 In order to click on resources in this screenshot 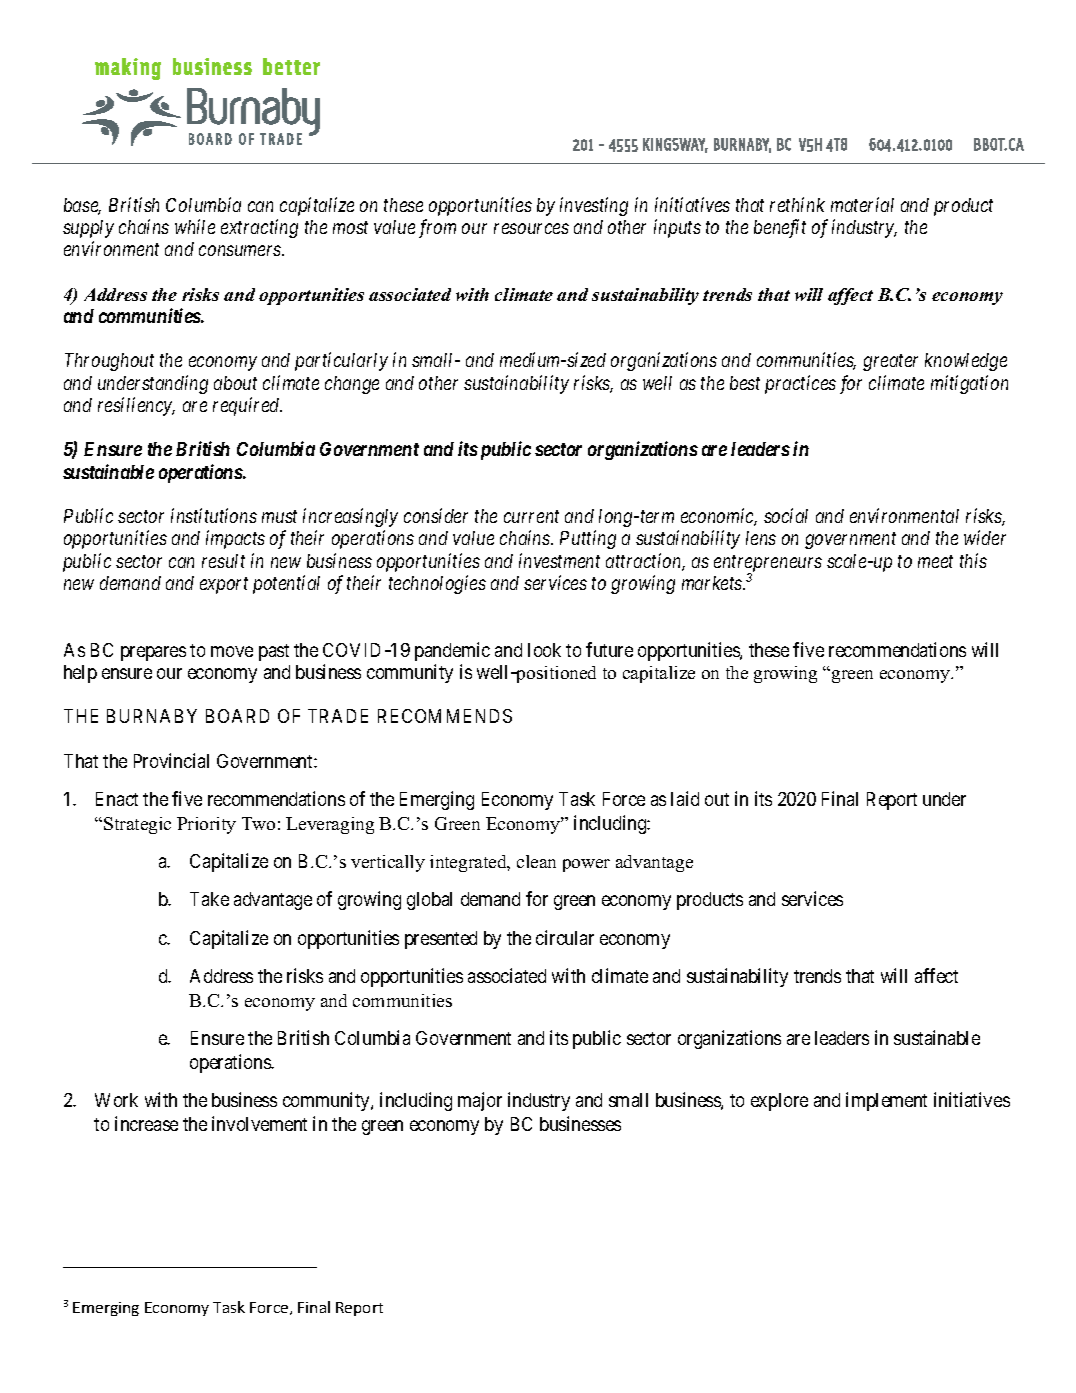, I will do `click(531, 228)`.
